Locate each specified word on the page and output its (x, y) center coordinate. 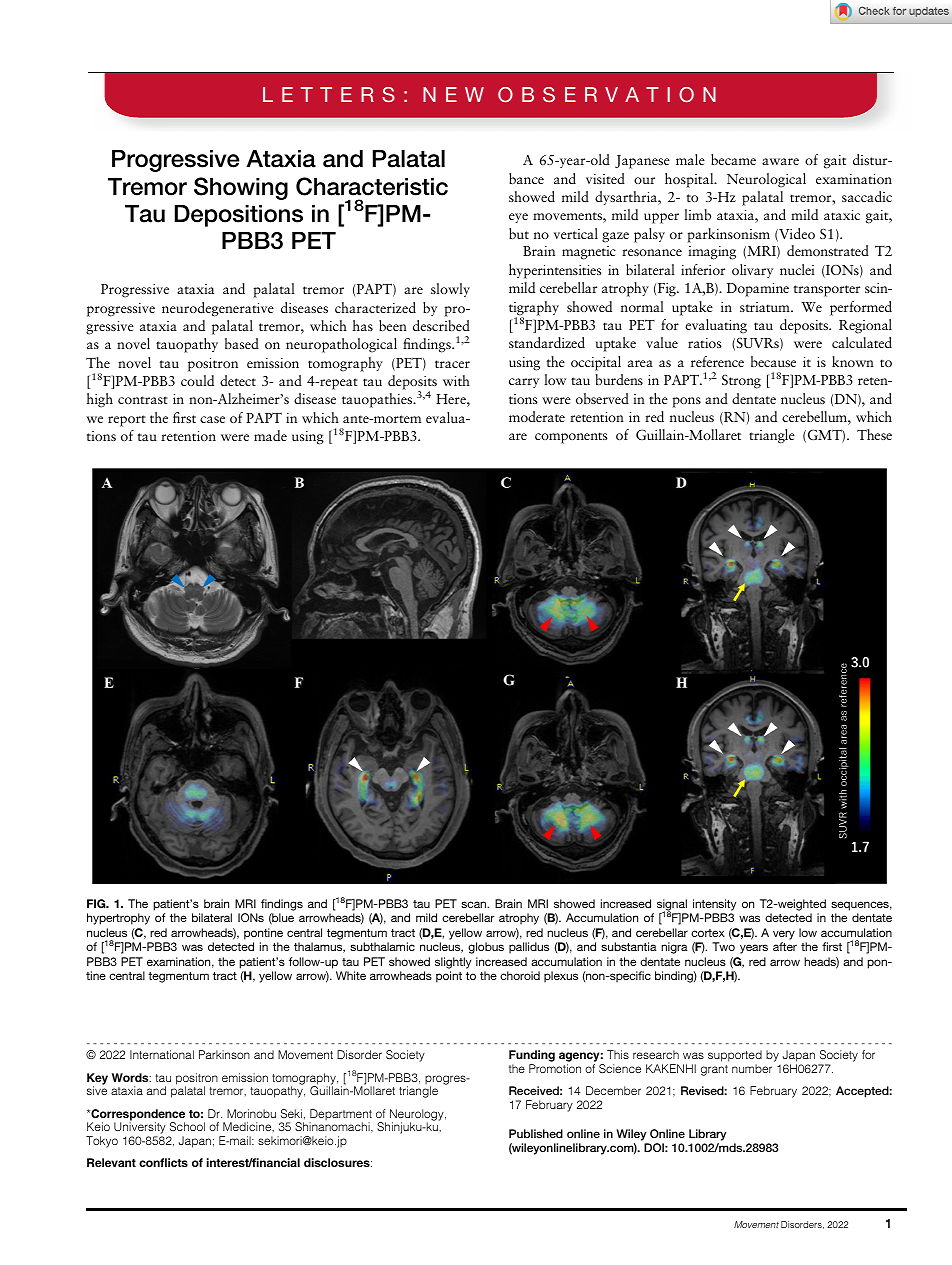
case (212, 419)
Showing (241, 188)
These (874, 434)
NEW (453, 94)
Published (536, 1133)
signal (672, 906)
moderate (537, 416)
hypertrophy (118, 919)
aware (780, 161)
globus (486, 948)
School (187, 1126)
